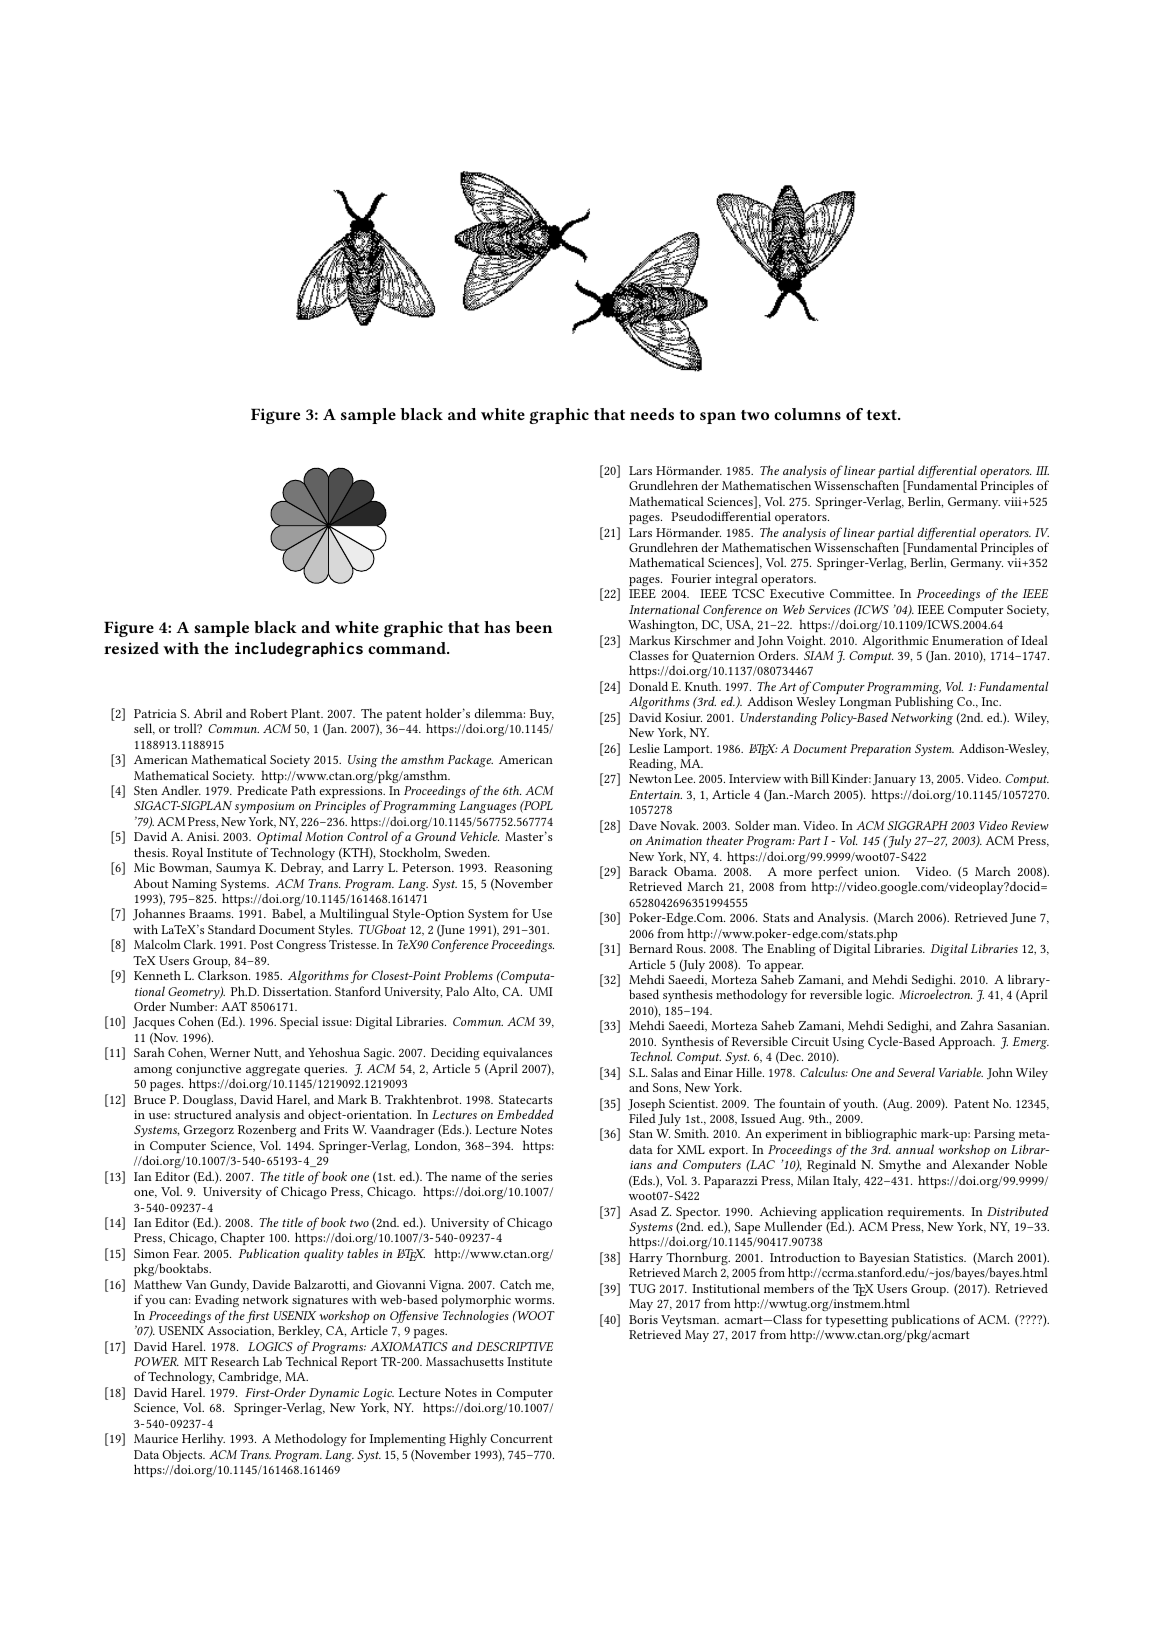 The height and width of the screenshot is (1630, 1152). What do you see at coordinates (131, 648) in the screenshot?
I see `resized` at bounding box center [131, 648].
